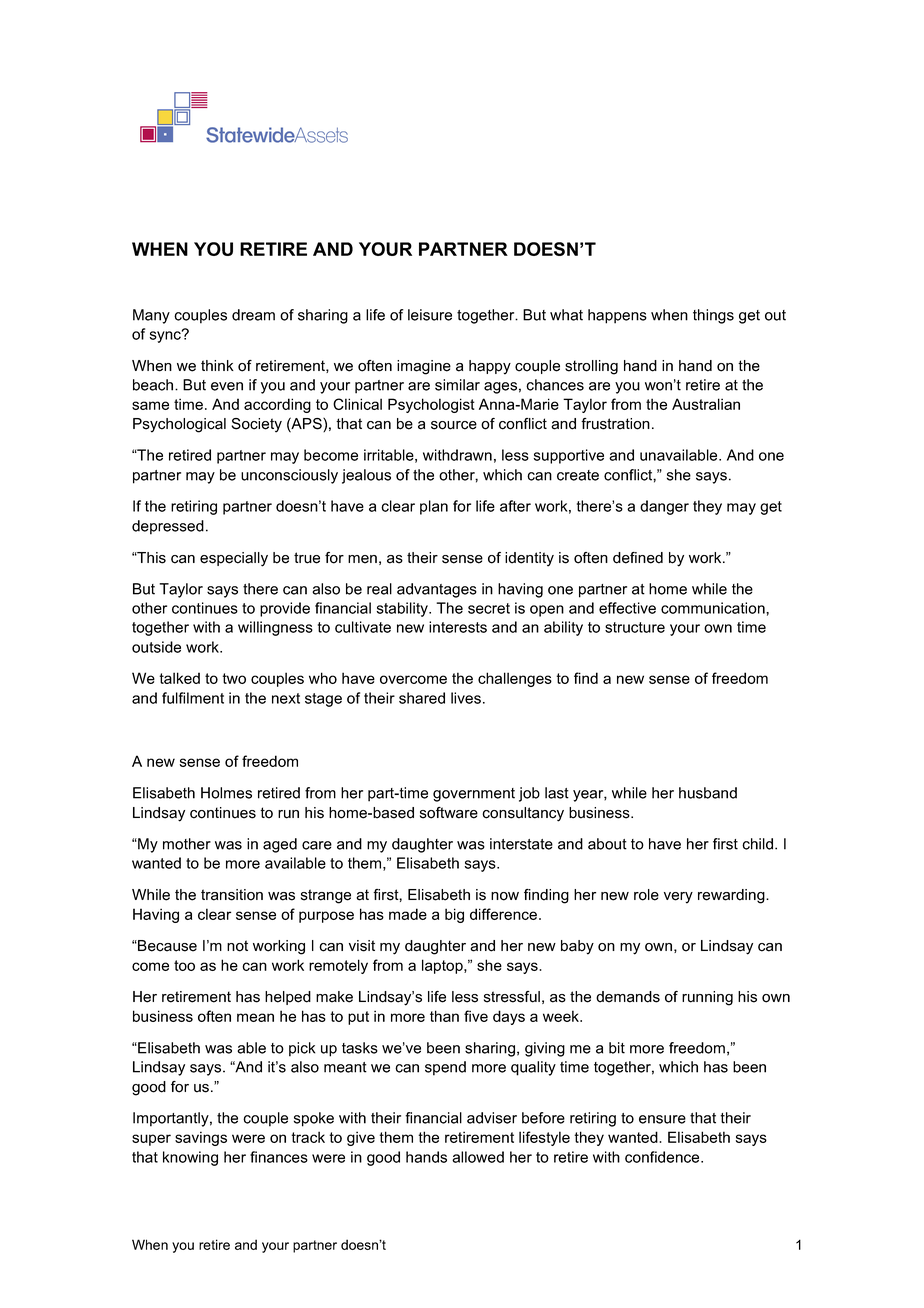  What do you see at coordinates (217, 365) in the page?
I see `think` at bounding box center [217, 365].
